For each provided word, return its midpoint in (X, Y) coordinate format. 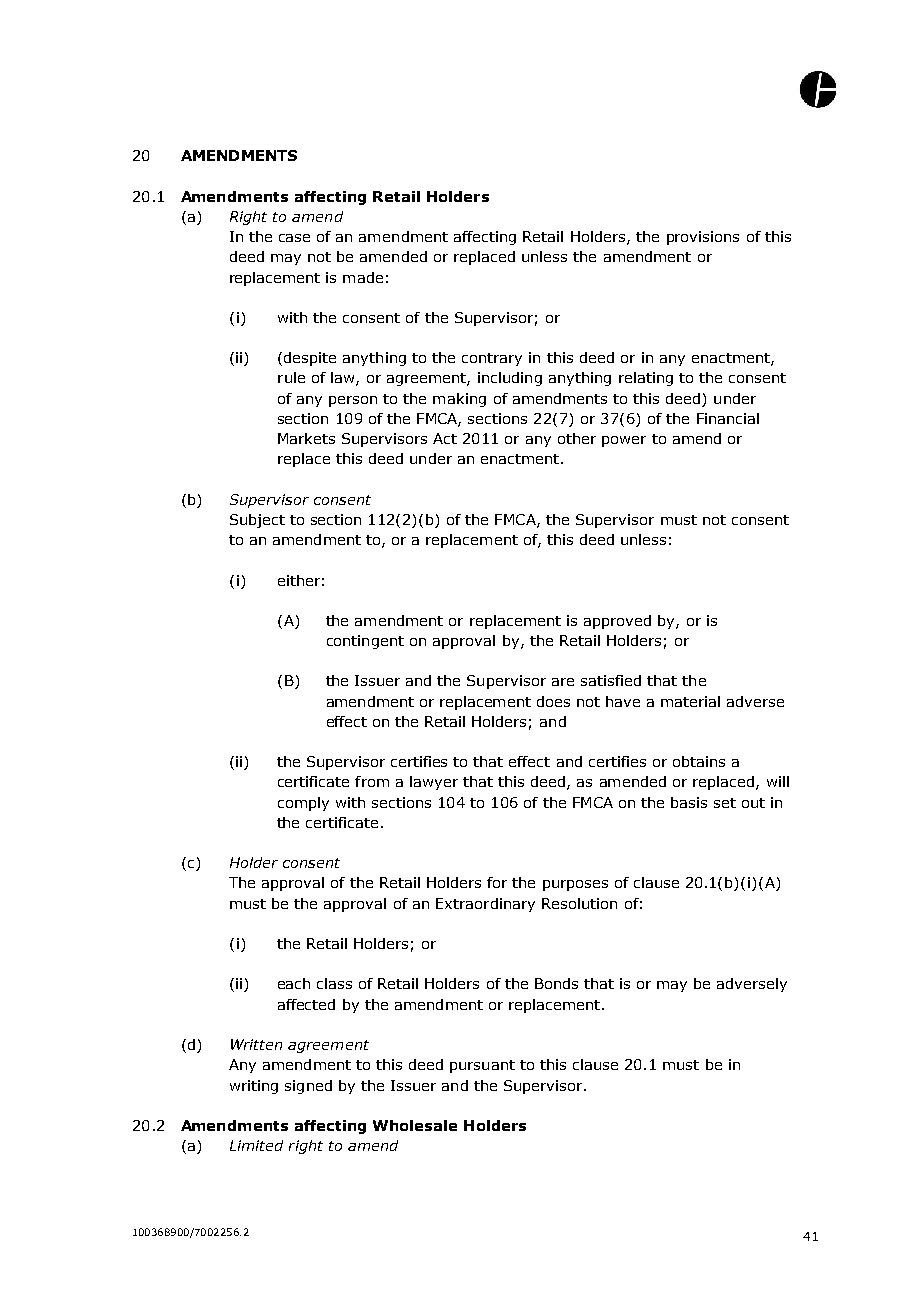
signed (308, 1087)
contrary (492, 359)
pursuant (482, 1066)
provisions (703, 238)
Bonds (556, 983)
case (294, 238)
